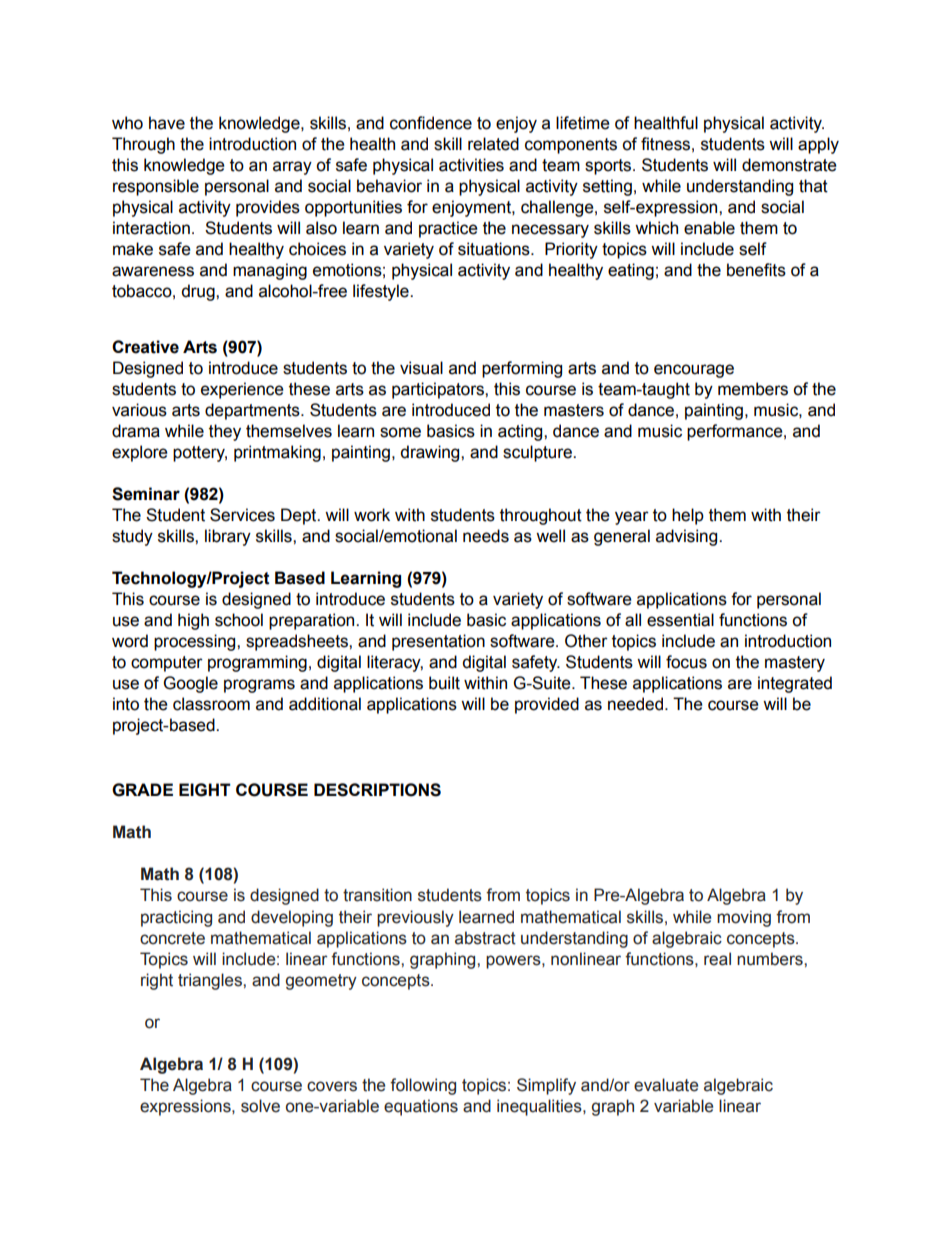 Image resolution: width=952 pixels, height=1233 pixels. Describe the element at coordinates (431, 453) in the page. I see `drawing` at that location.
